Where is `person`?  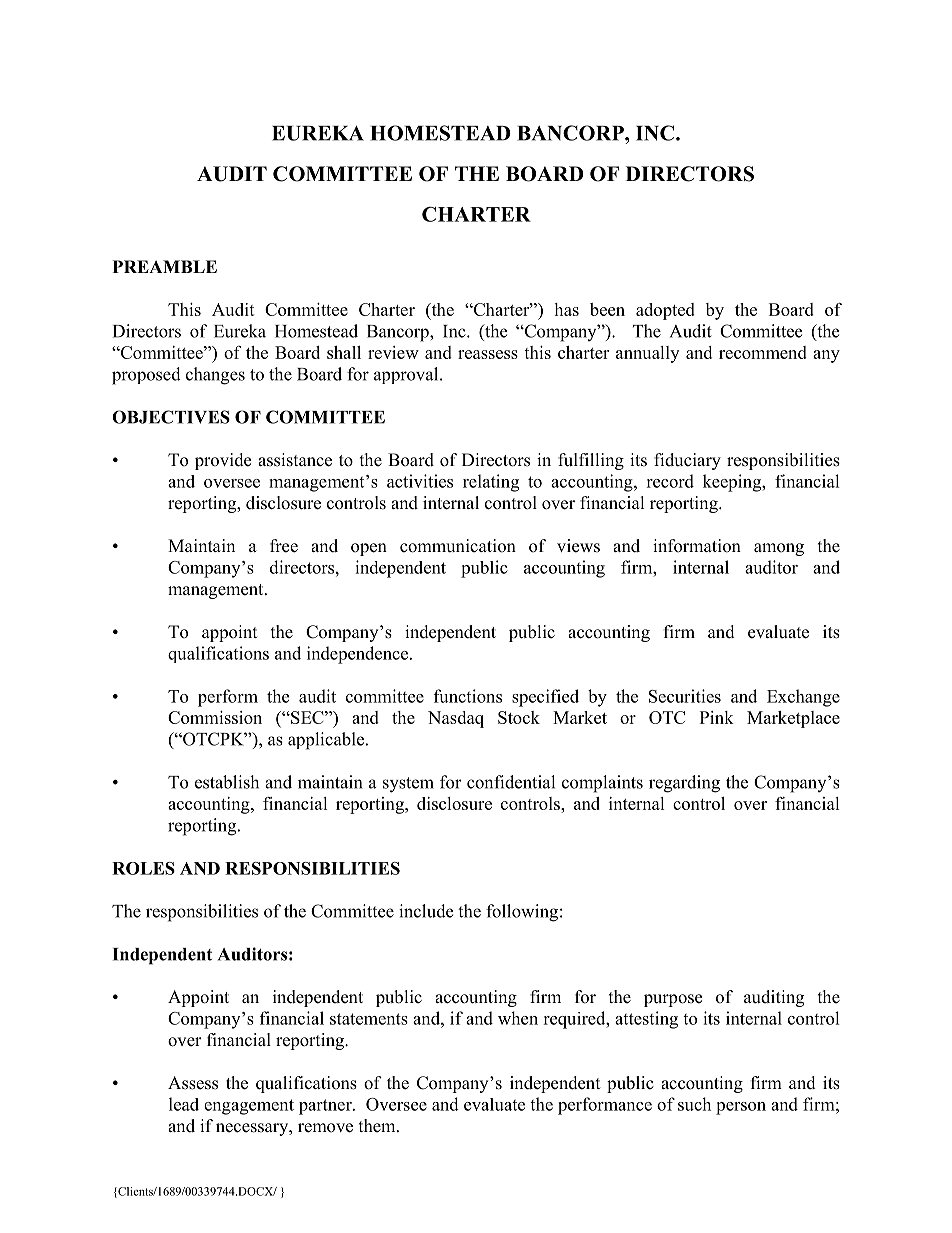
person is located at coordinates (741, 1108).
